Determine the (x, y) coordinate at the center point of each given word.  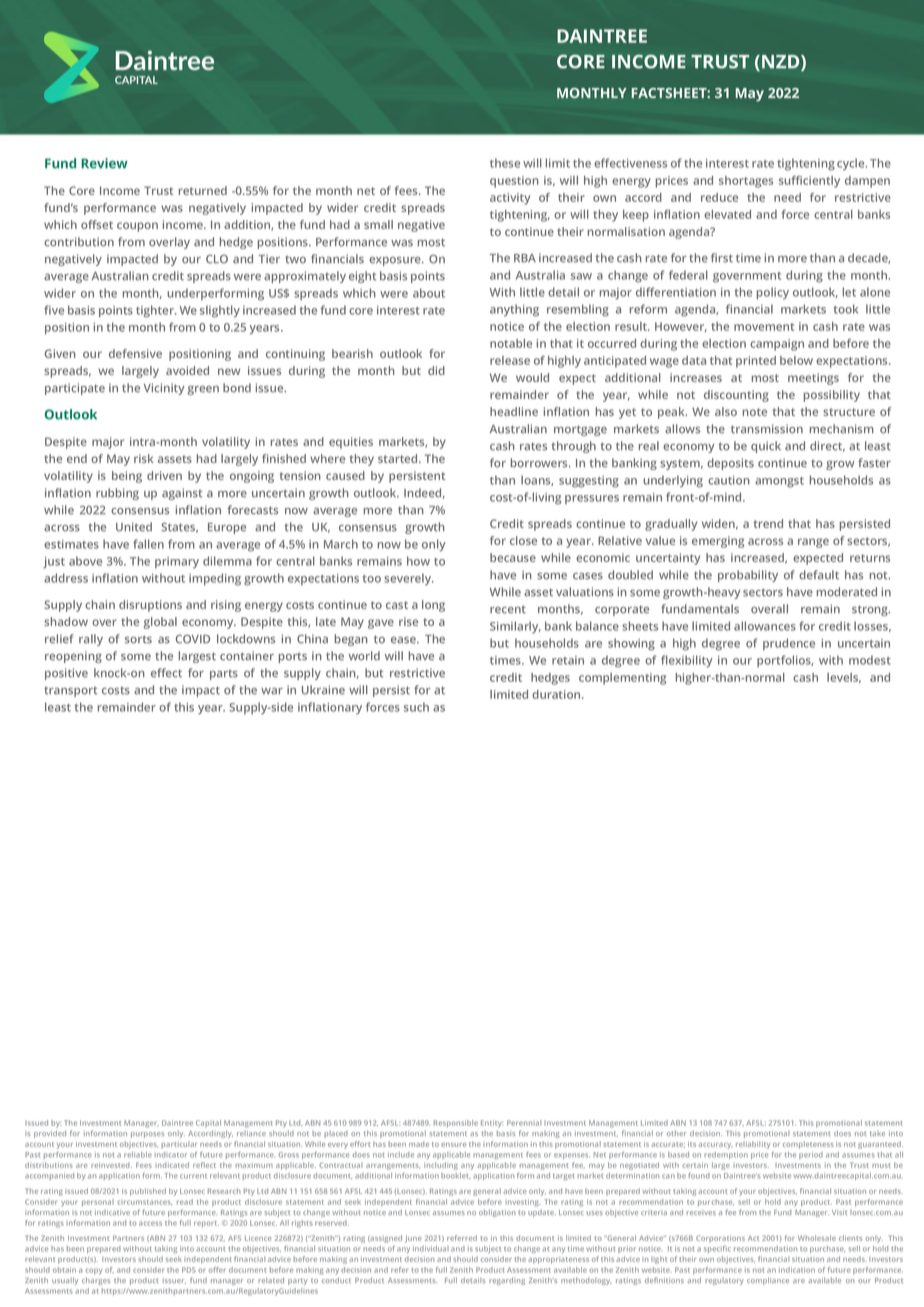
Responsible (456, 1124)
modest (870, 660)
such (416, 707)
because (513, 557)
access (150, 1223)
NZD (782, 63)
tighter (156, 311)
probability (748, 576)
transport (70, 692)
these (505, 163)
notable (511, 343)
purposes (147, 1135)
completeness (808, 1145)
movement (764, 327)
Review (104, 163)
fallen (148, 544)
